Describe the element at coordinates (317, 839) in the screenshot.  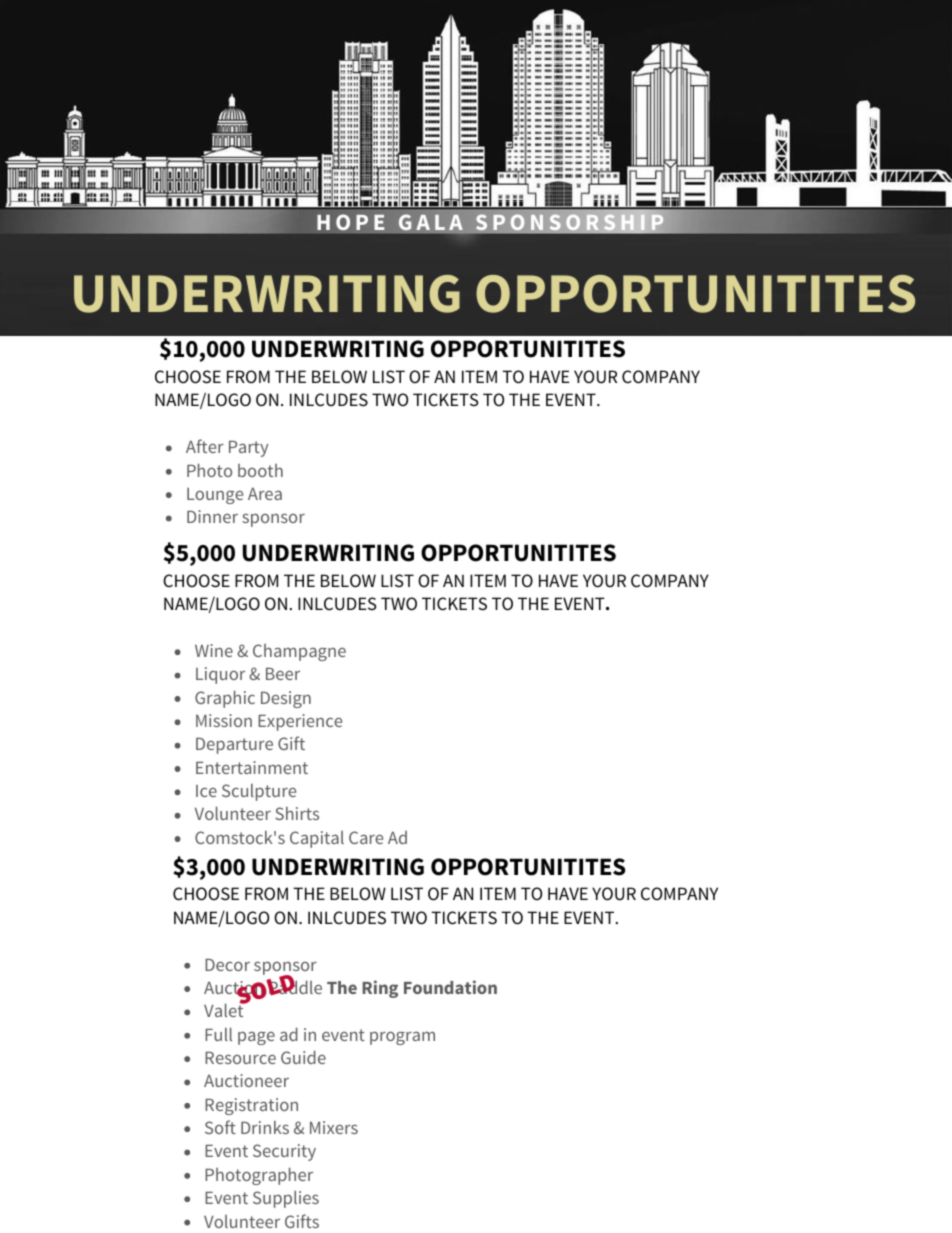
I see `Capital` at that location.
